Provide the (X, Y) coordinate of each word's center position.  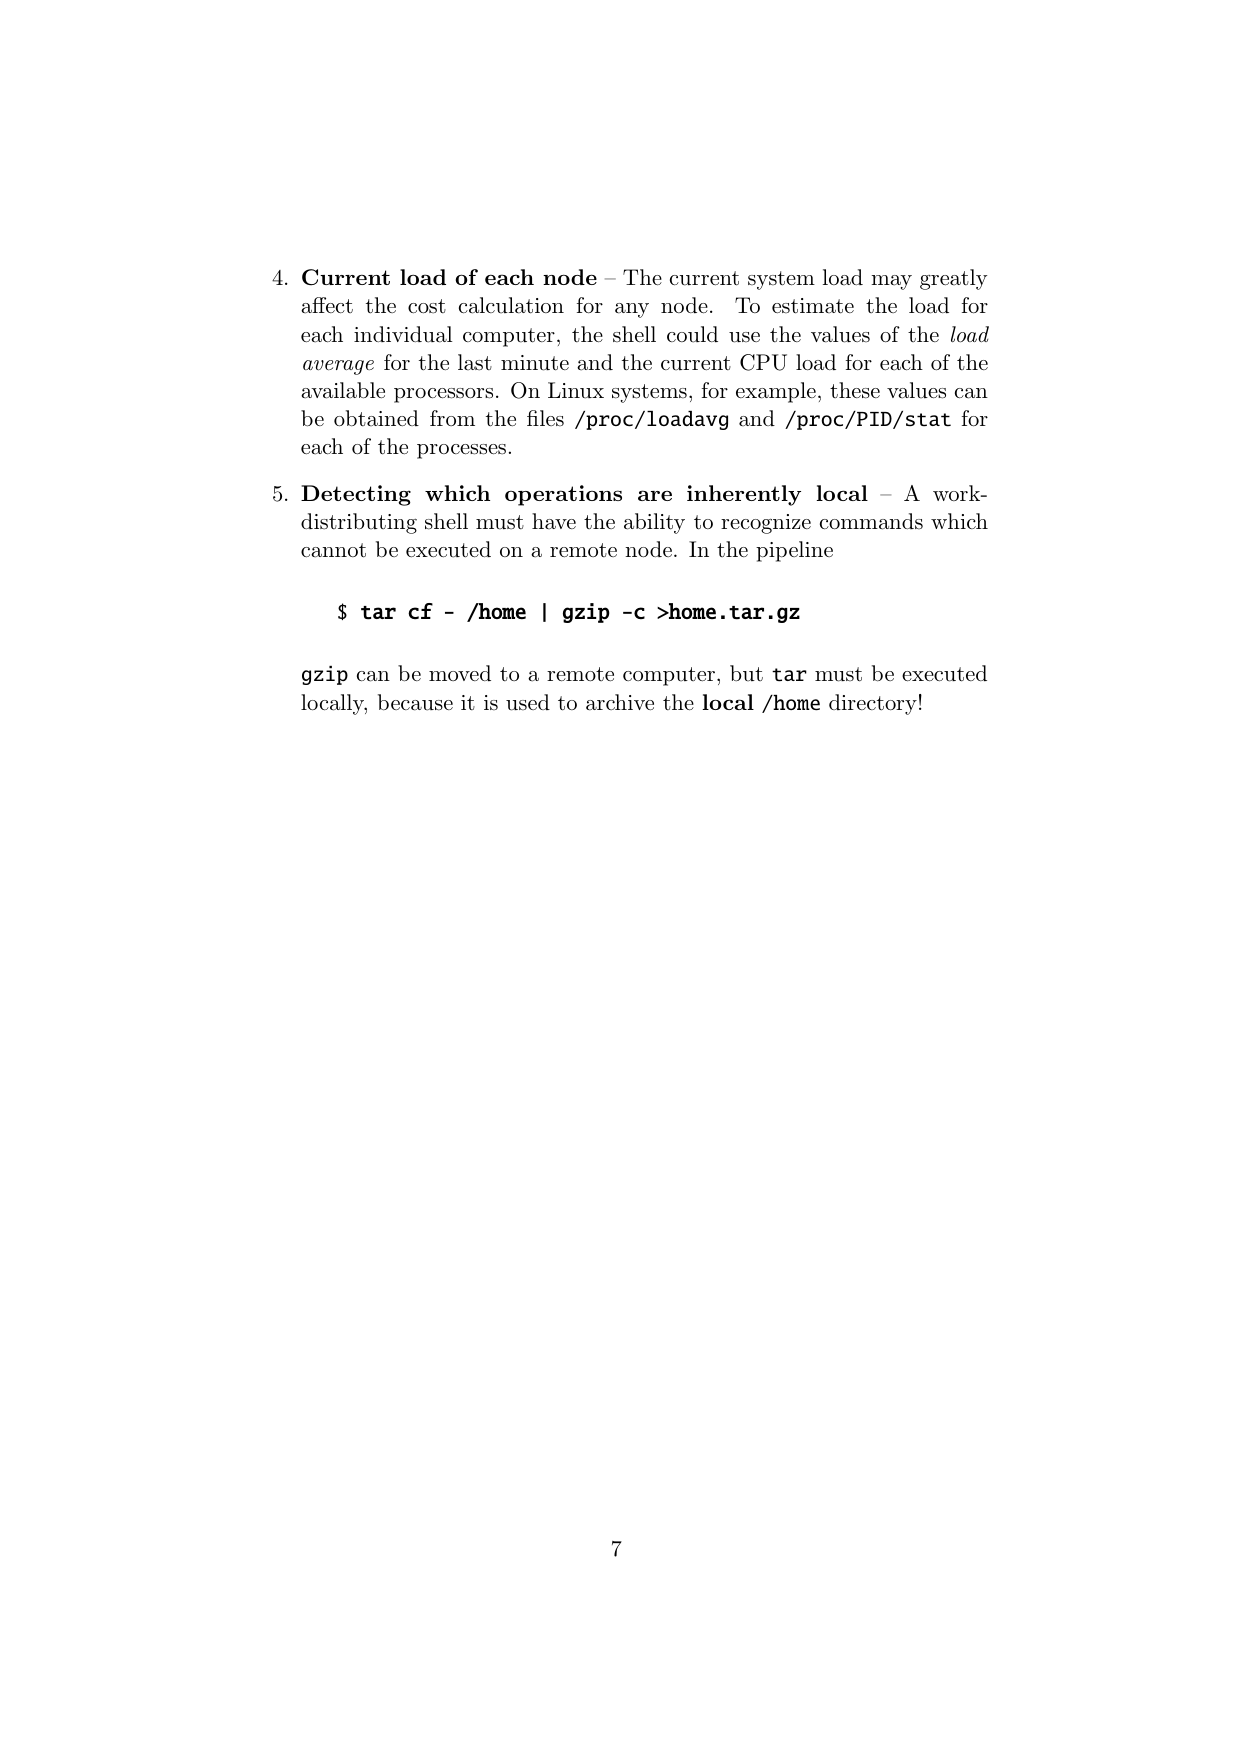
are (655, 495)
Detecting (356, 495)
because (415, 702)
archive (620, 702)
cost (427, 306)
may (891, 282)
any (632, 310)
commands (871, 521)
